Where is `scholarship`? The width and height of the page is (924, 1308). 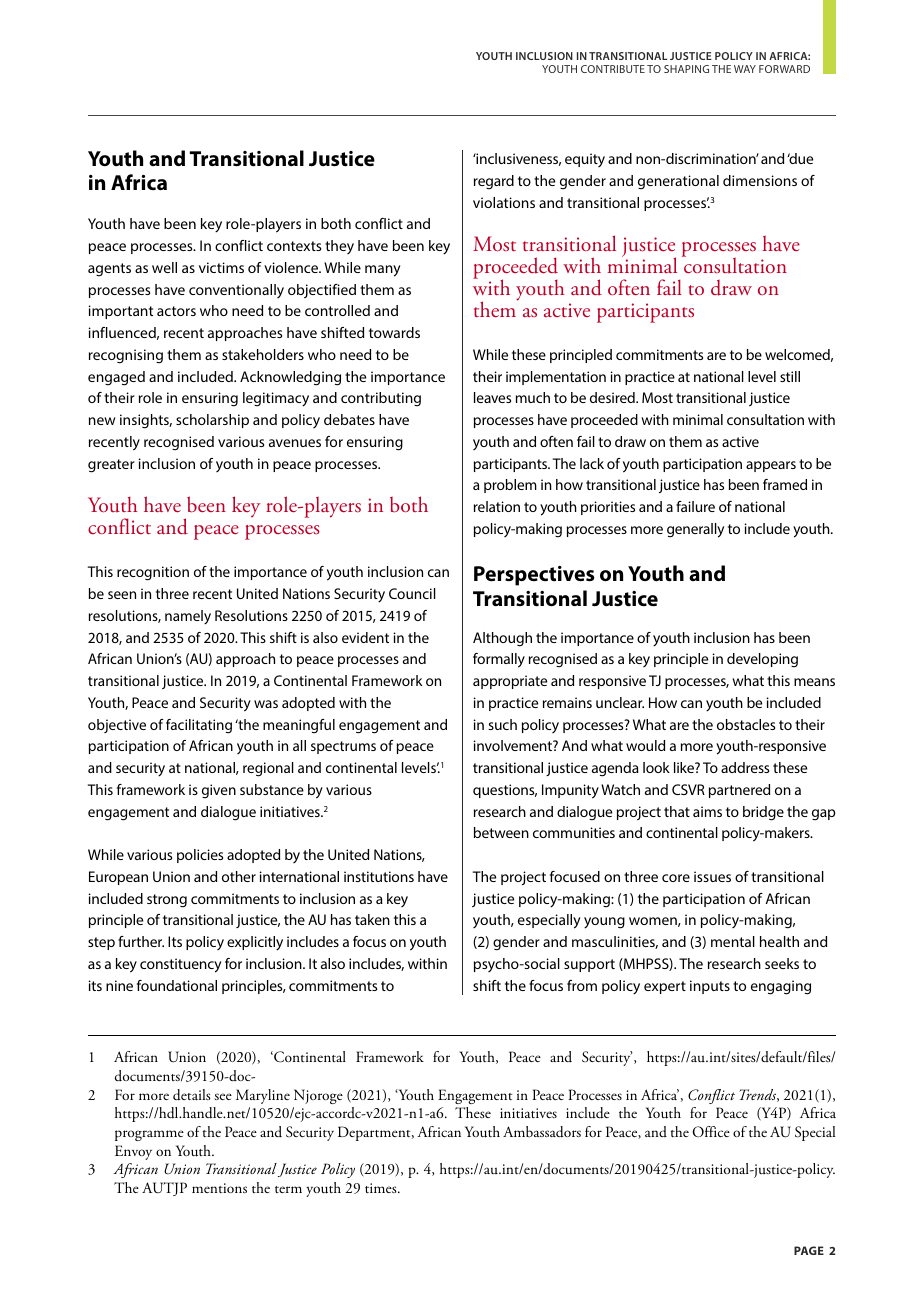
scholarship is located at coordinates (212, 421).
